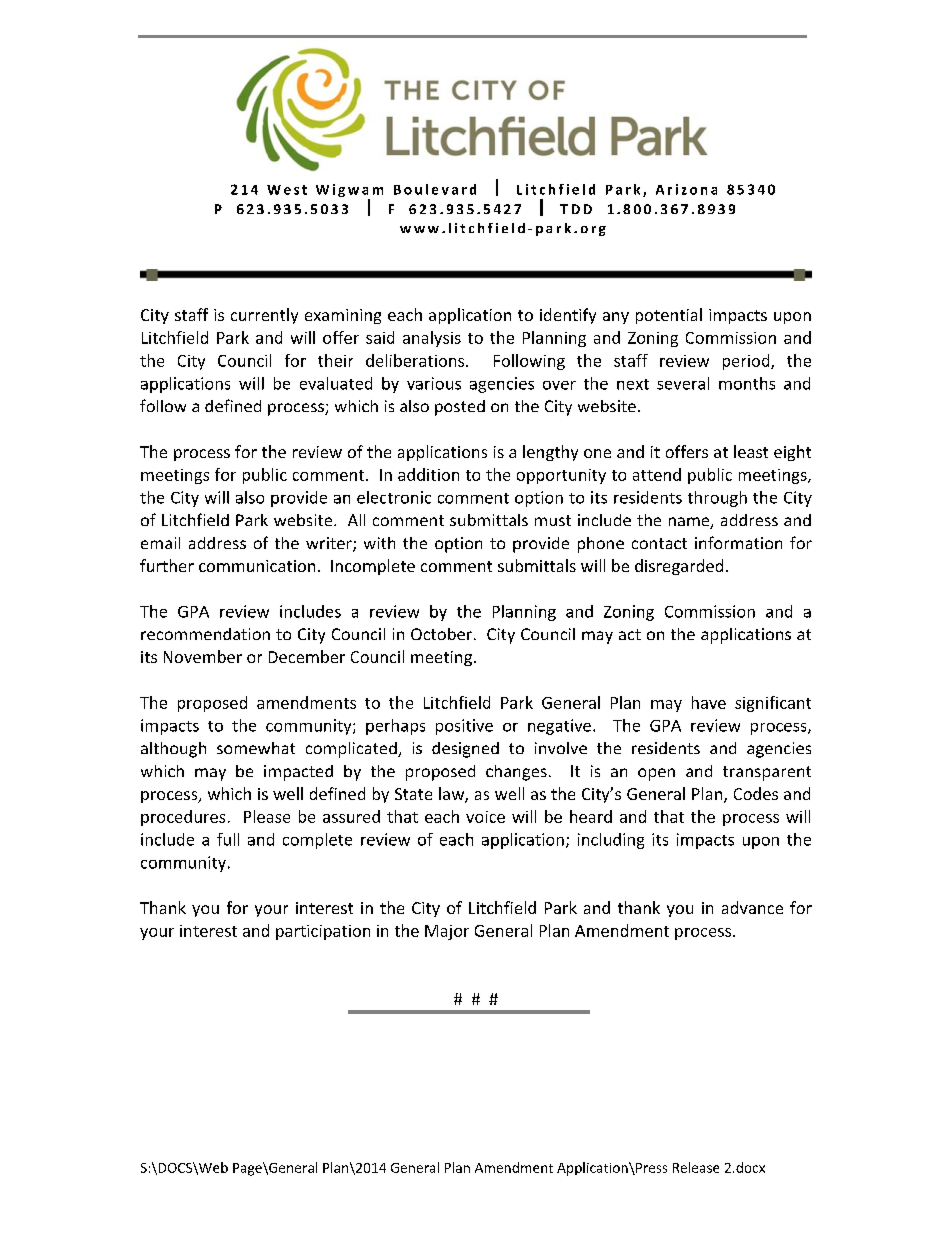  I want to click on advance, so click(752, 907).
